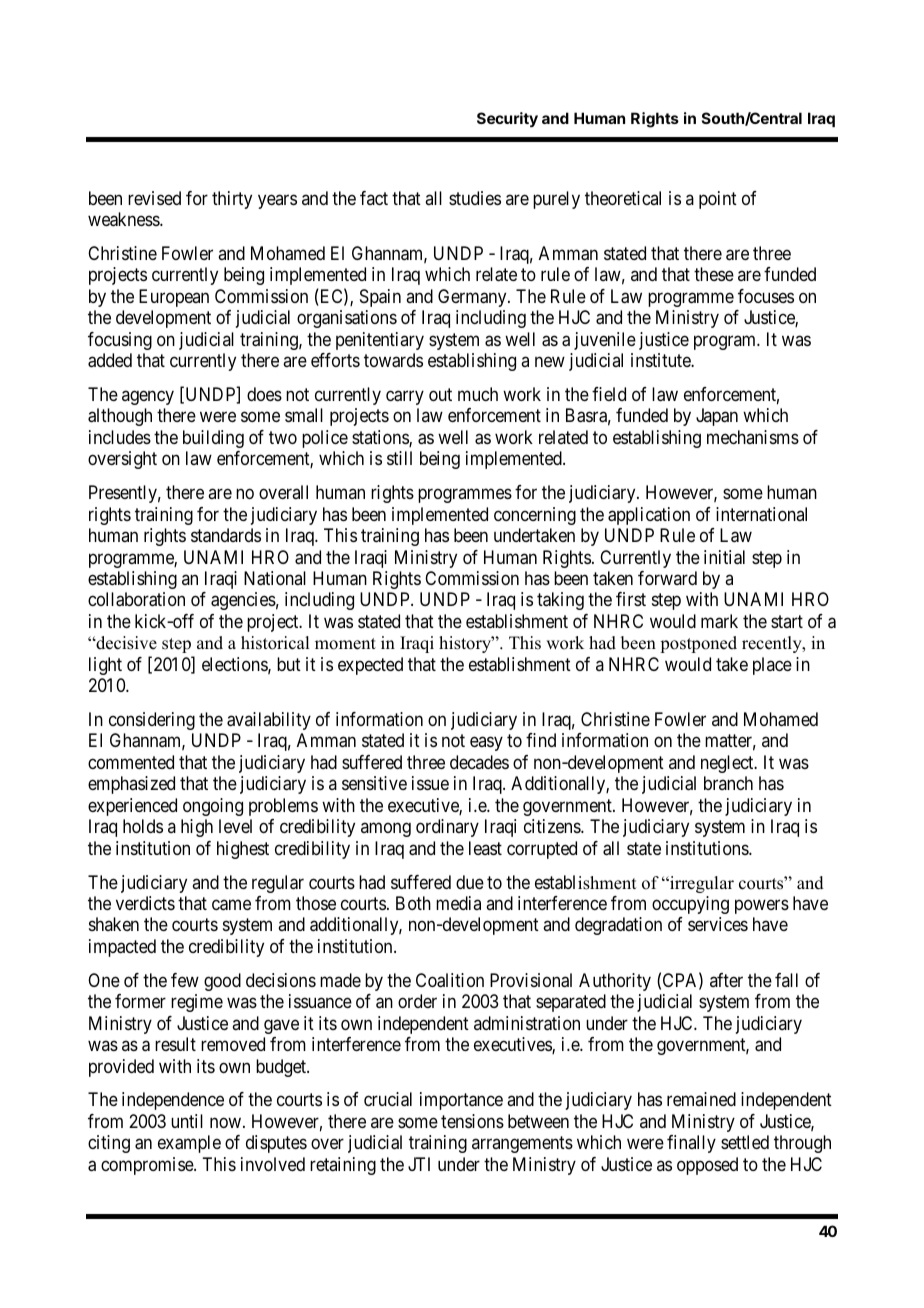 This image has width=924, height=1308. What do you see at coordinates (475, 198) in the image?
I see `studies` at bounding box center [475, 198].
